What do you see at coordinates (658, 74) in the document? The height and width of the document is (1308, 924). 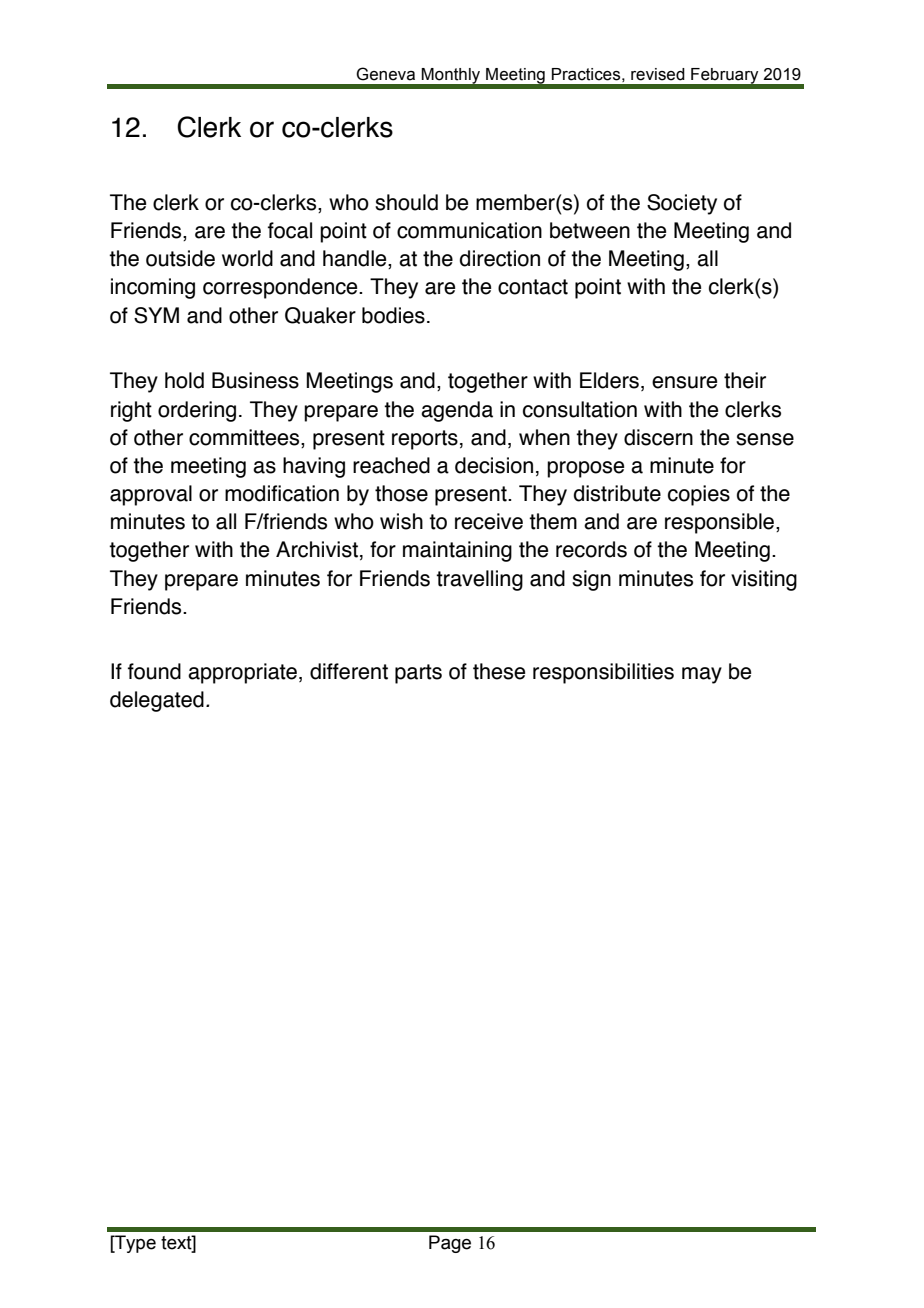 I see `revised` at bounding box center [658, 74].
